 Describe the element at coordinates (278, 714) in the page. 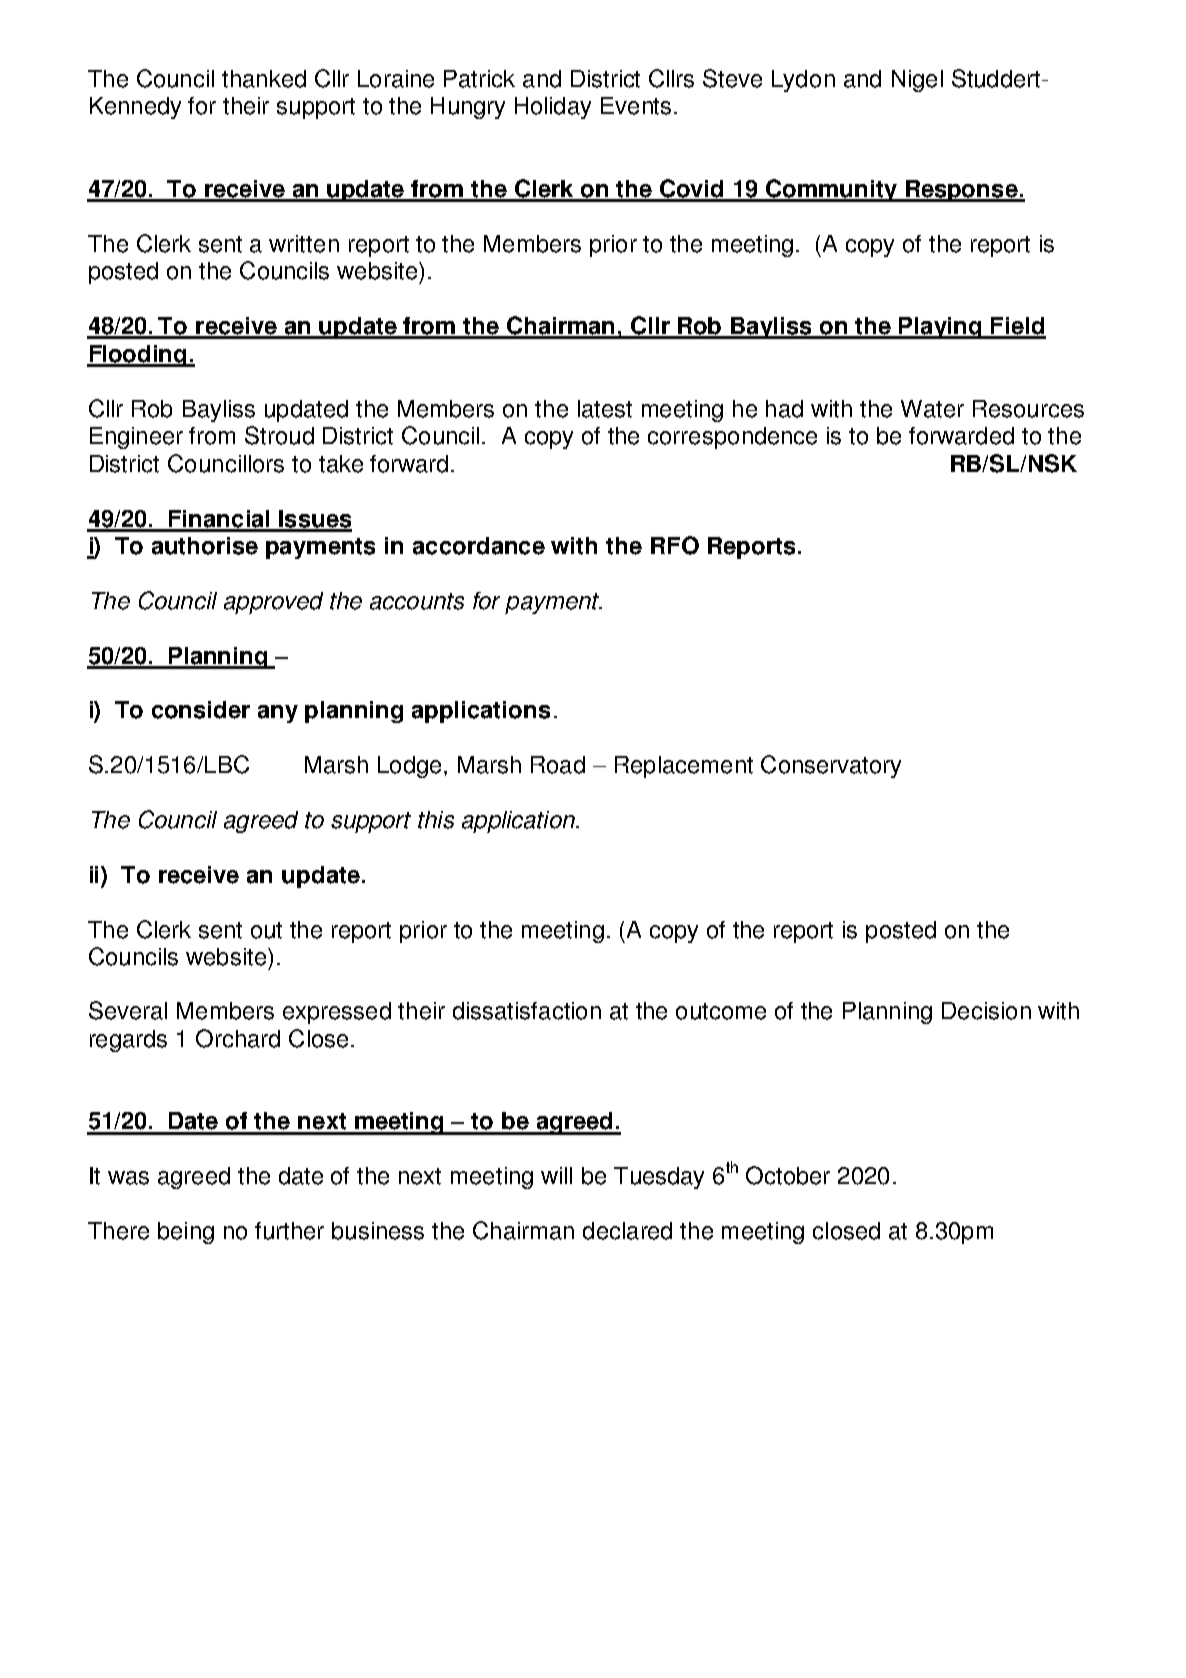

I see `any` at that location.
